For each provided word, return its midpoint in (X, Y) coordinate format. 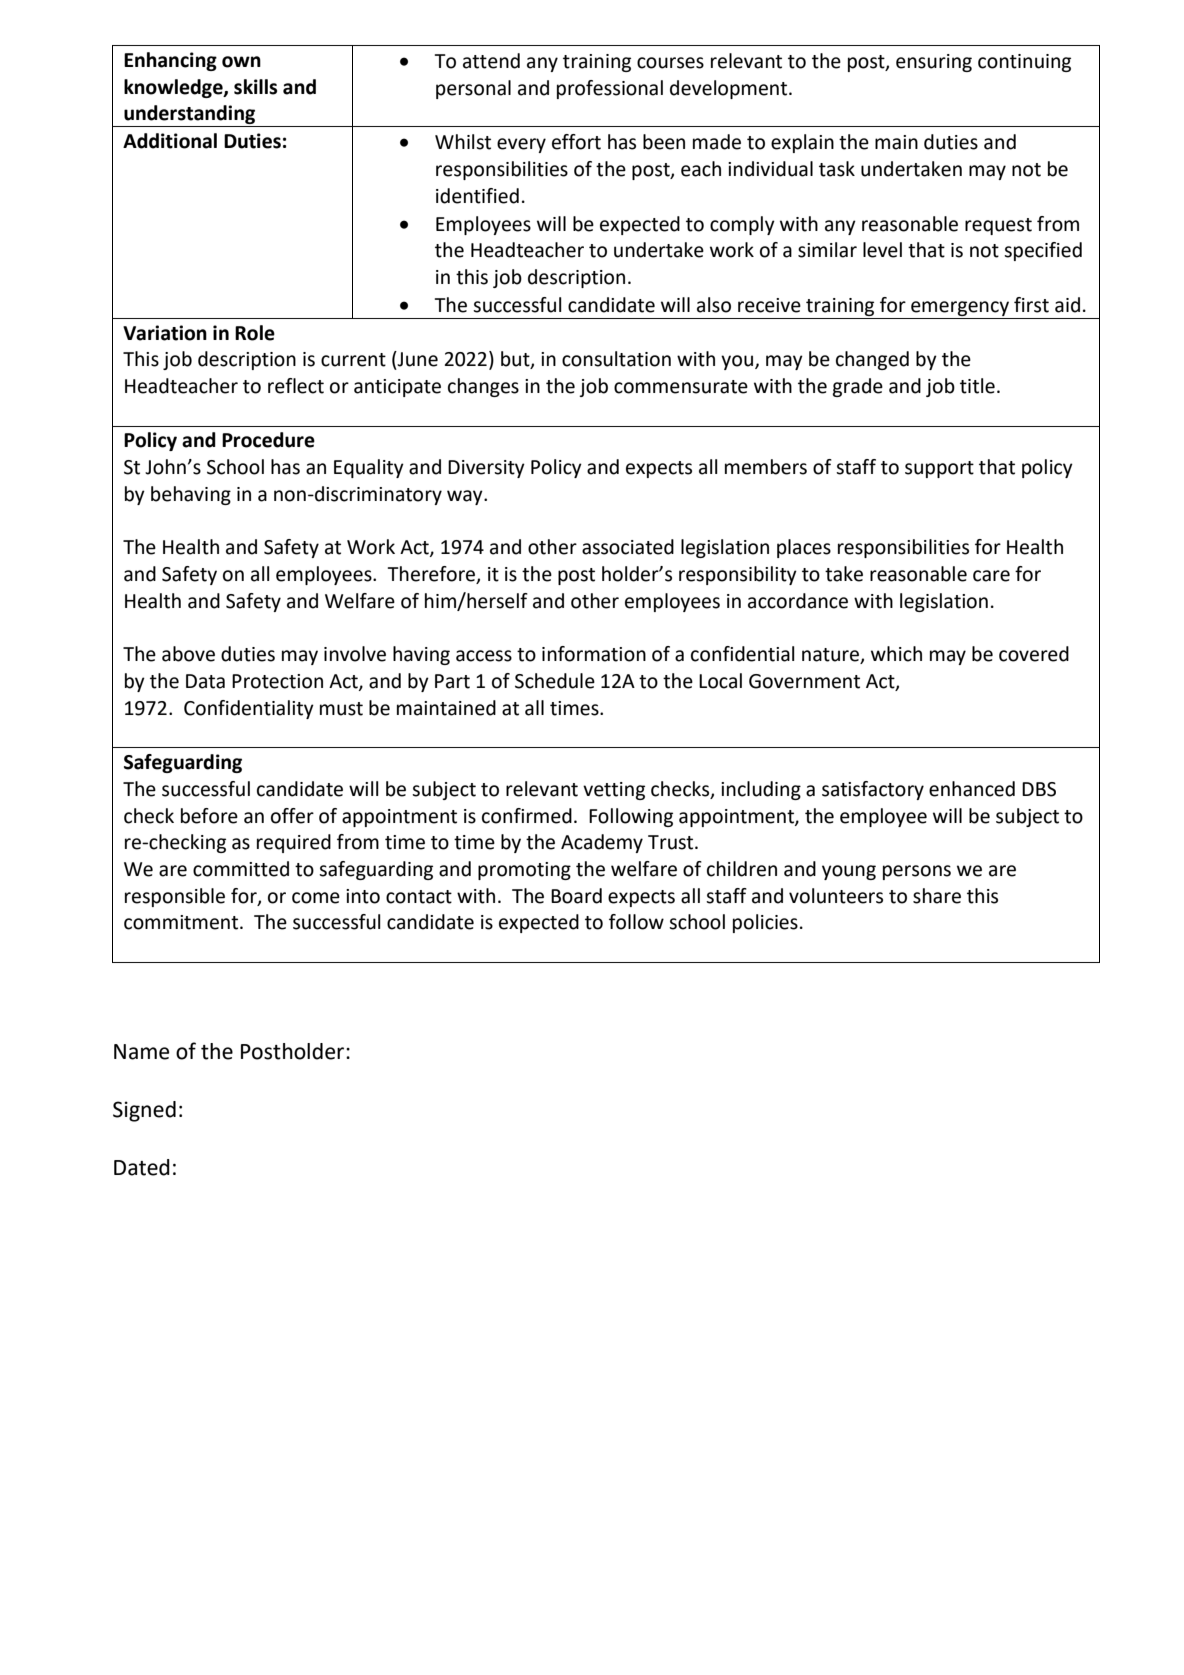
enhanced (972, 789)
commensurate (681, 387)
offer (292, 816)
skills (255, 87)
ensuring (934, 63)
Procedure (268, 440)
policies (765, 923)
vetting (614, 791)
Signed (144, 1111)
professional (610, 89)
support (939, 469)
